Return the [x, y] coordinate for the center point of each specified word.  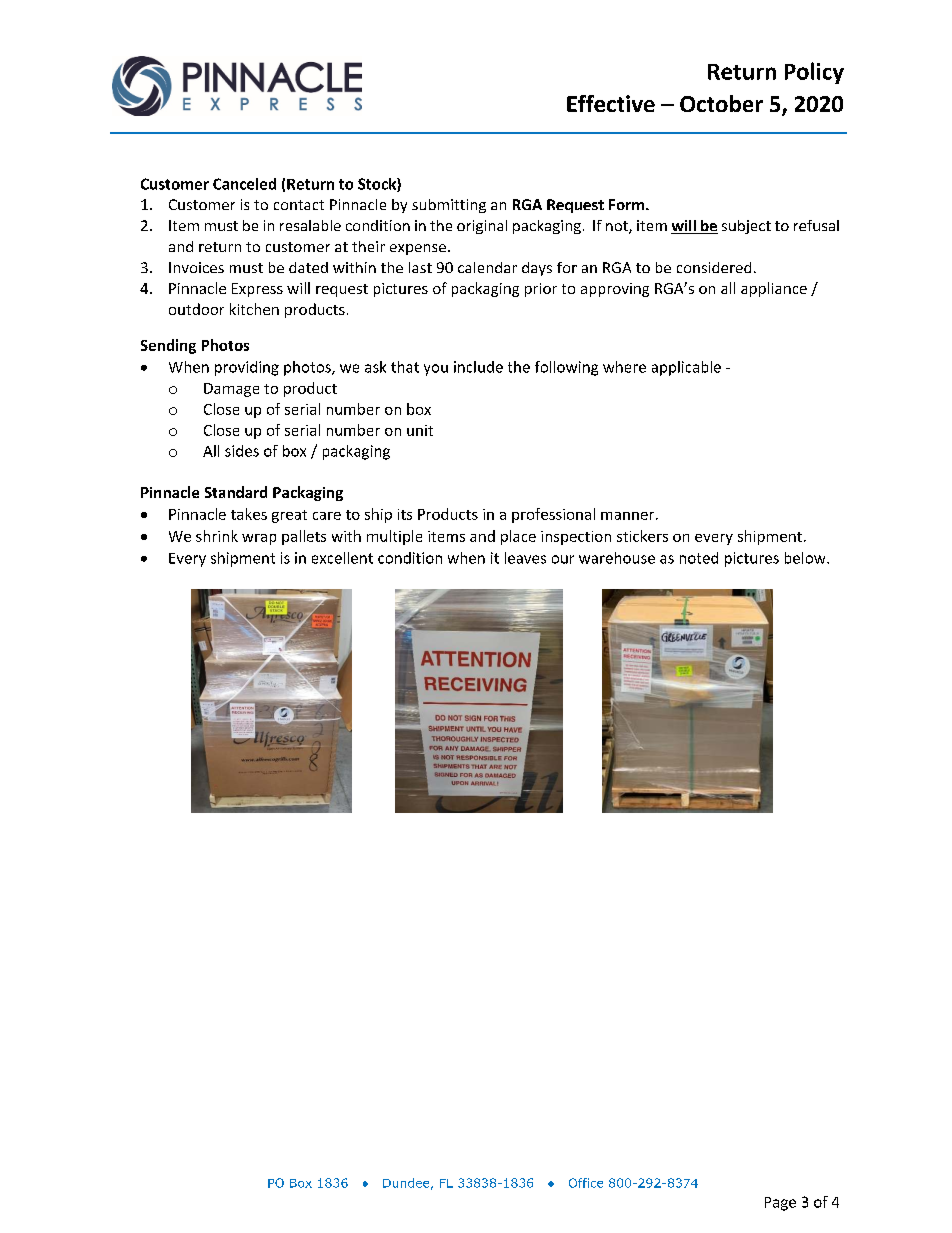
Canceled [244, 184]
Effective [611, 103]
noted [699, 558]
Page [780, 1204]
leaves [525, 558]
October [721, 103]
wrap [259, 539]
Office [586, 1183]
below [806, 558]
